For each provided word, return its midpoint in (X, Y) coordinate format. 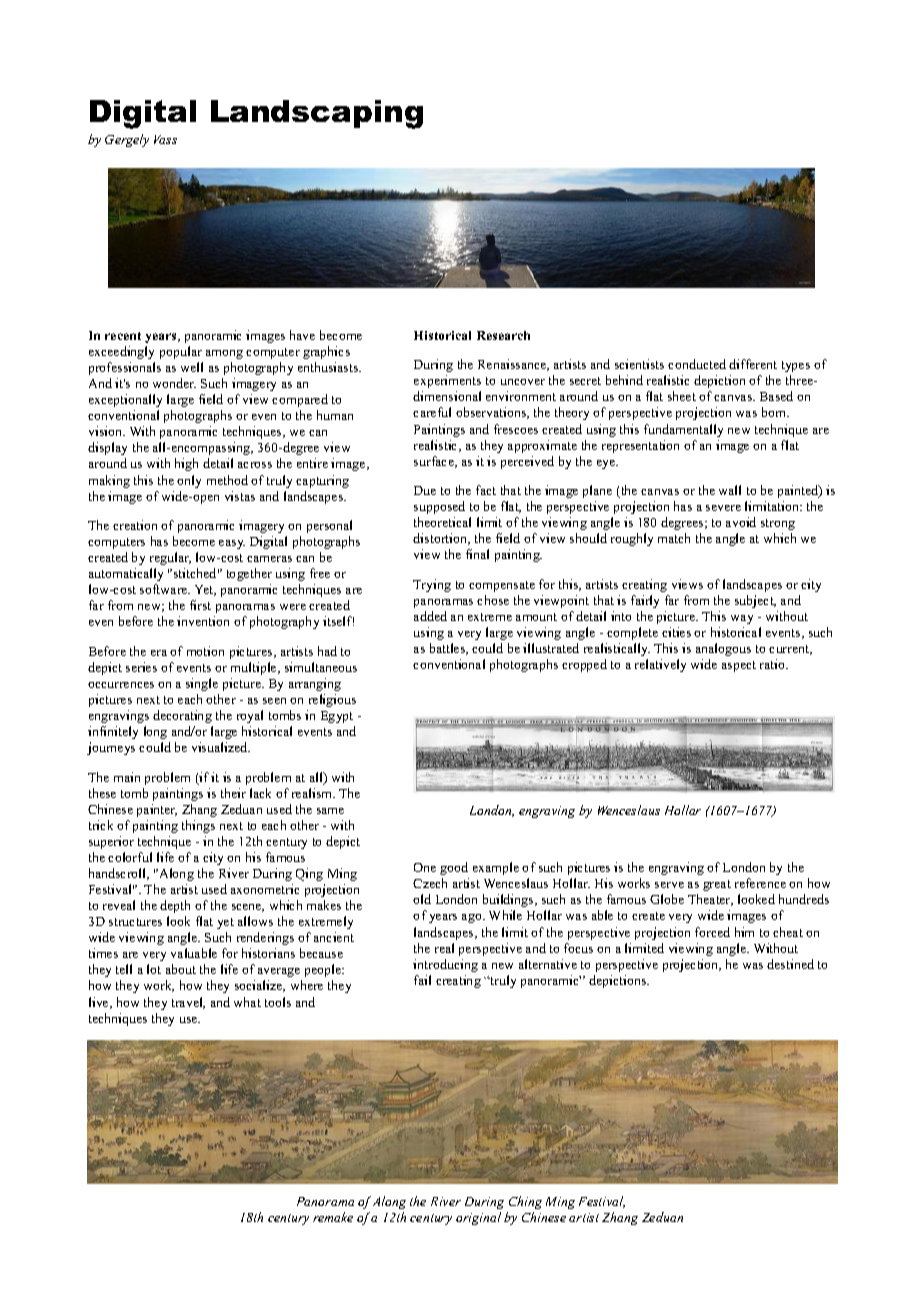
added (430, 616)
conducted (697, 364)
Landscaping (317, 114)
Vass (165, 139)
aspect (739, 666)
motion (205, 651)
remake (333, 1217)
